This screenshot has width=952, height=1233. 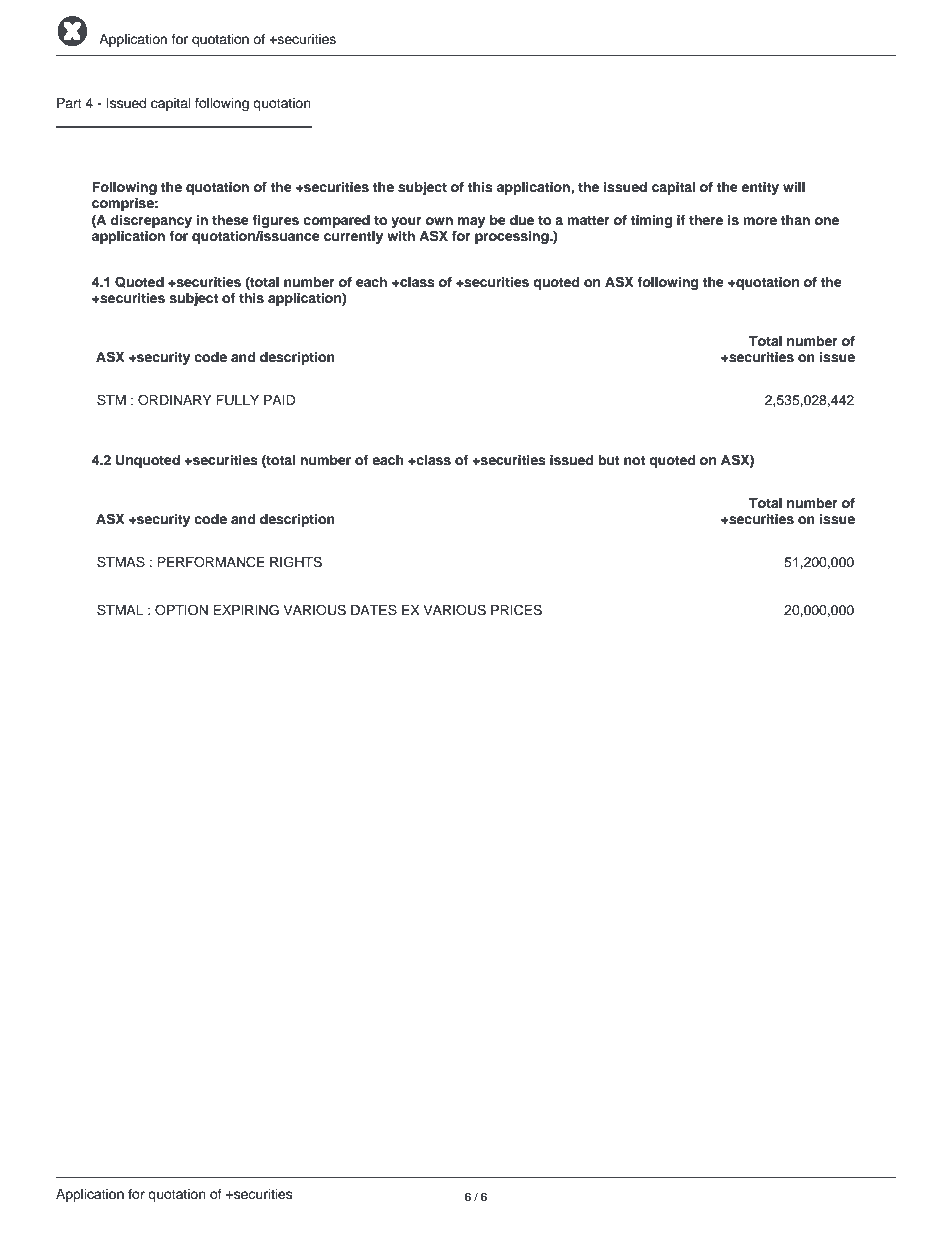 I want to click on PAID, so click(x=280, y=400).
